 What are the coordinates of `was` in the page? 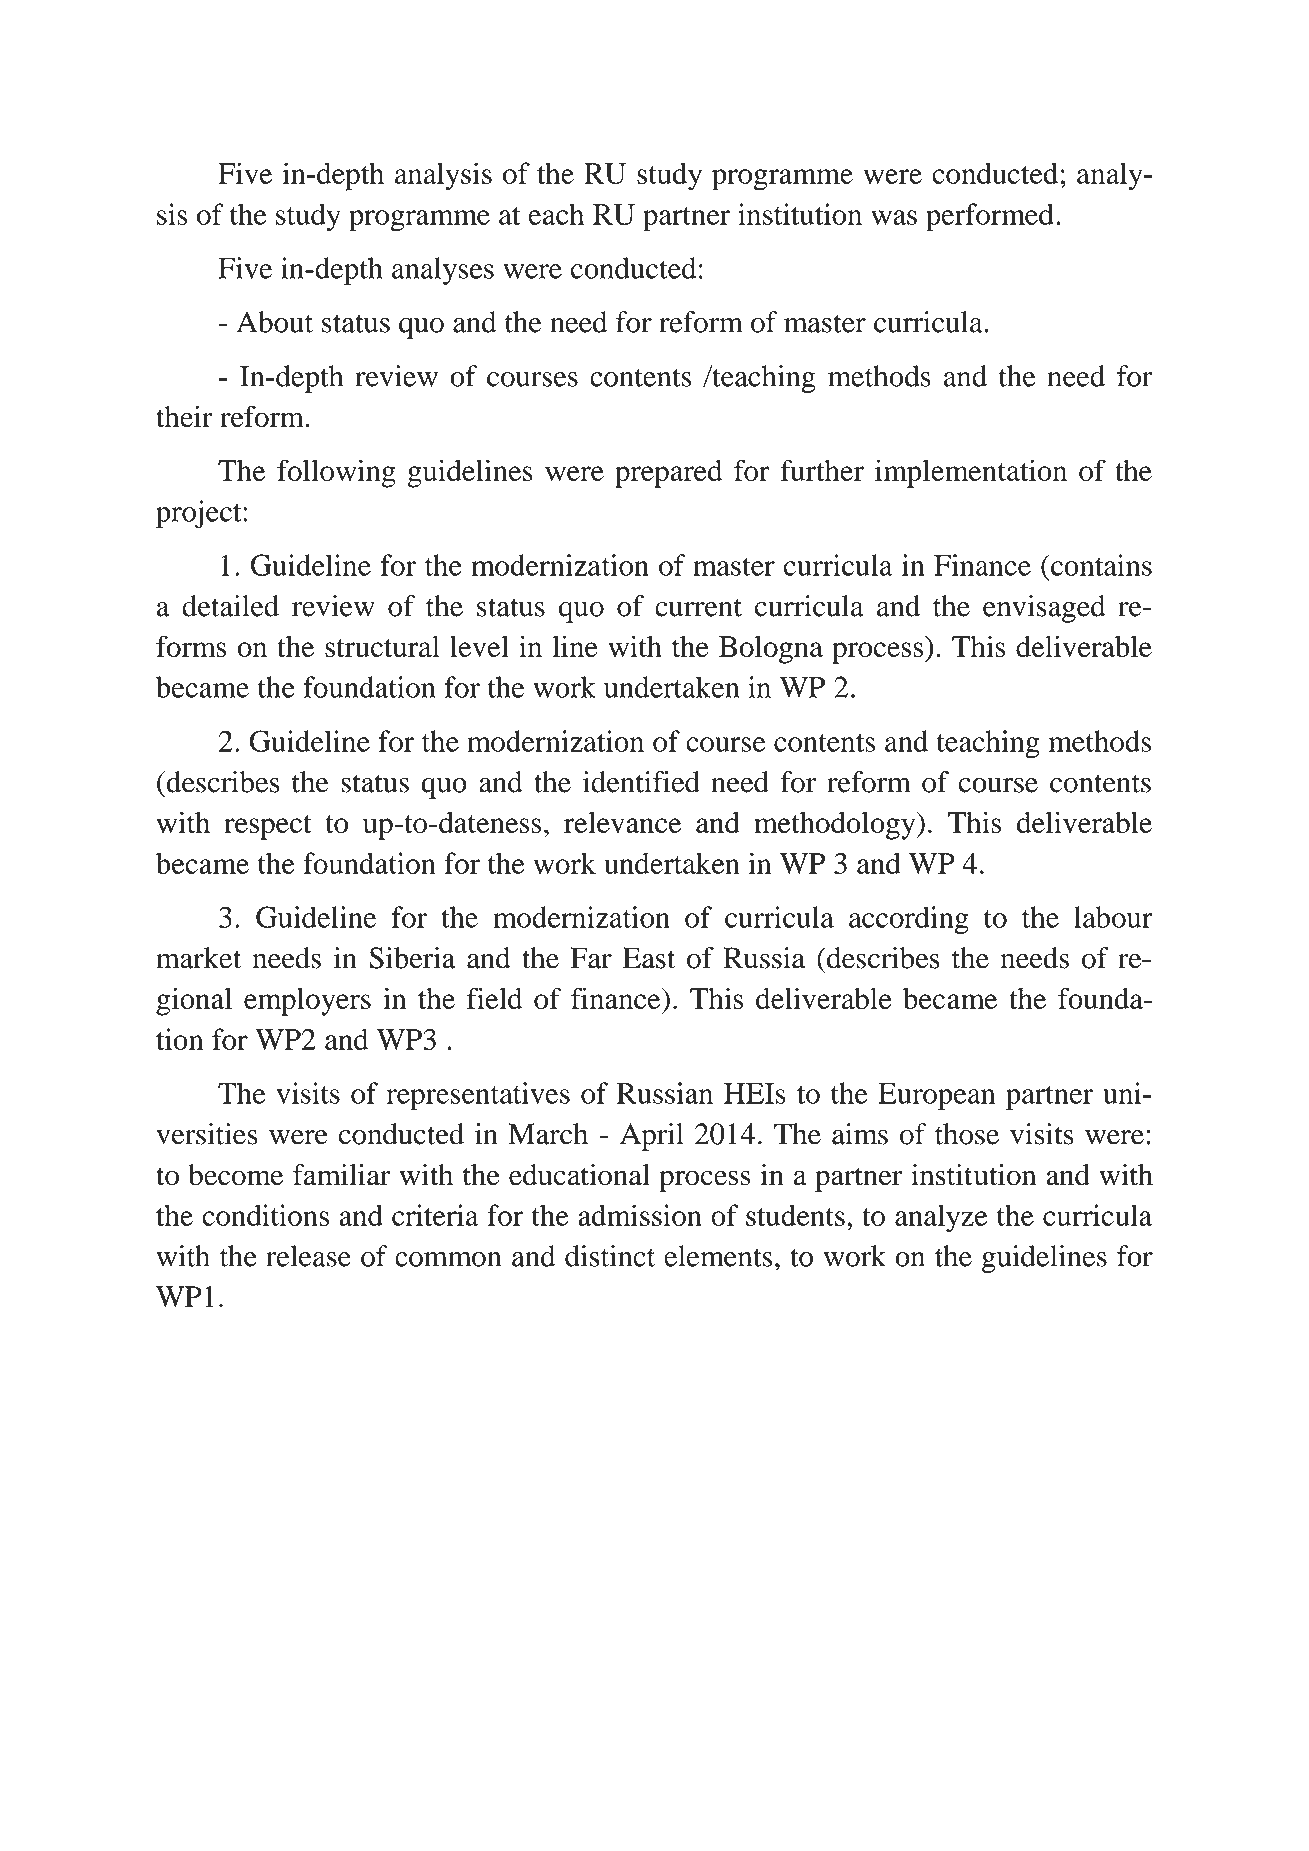 It's located at (894, 217).
